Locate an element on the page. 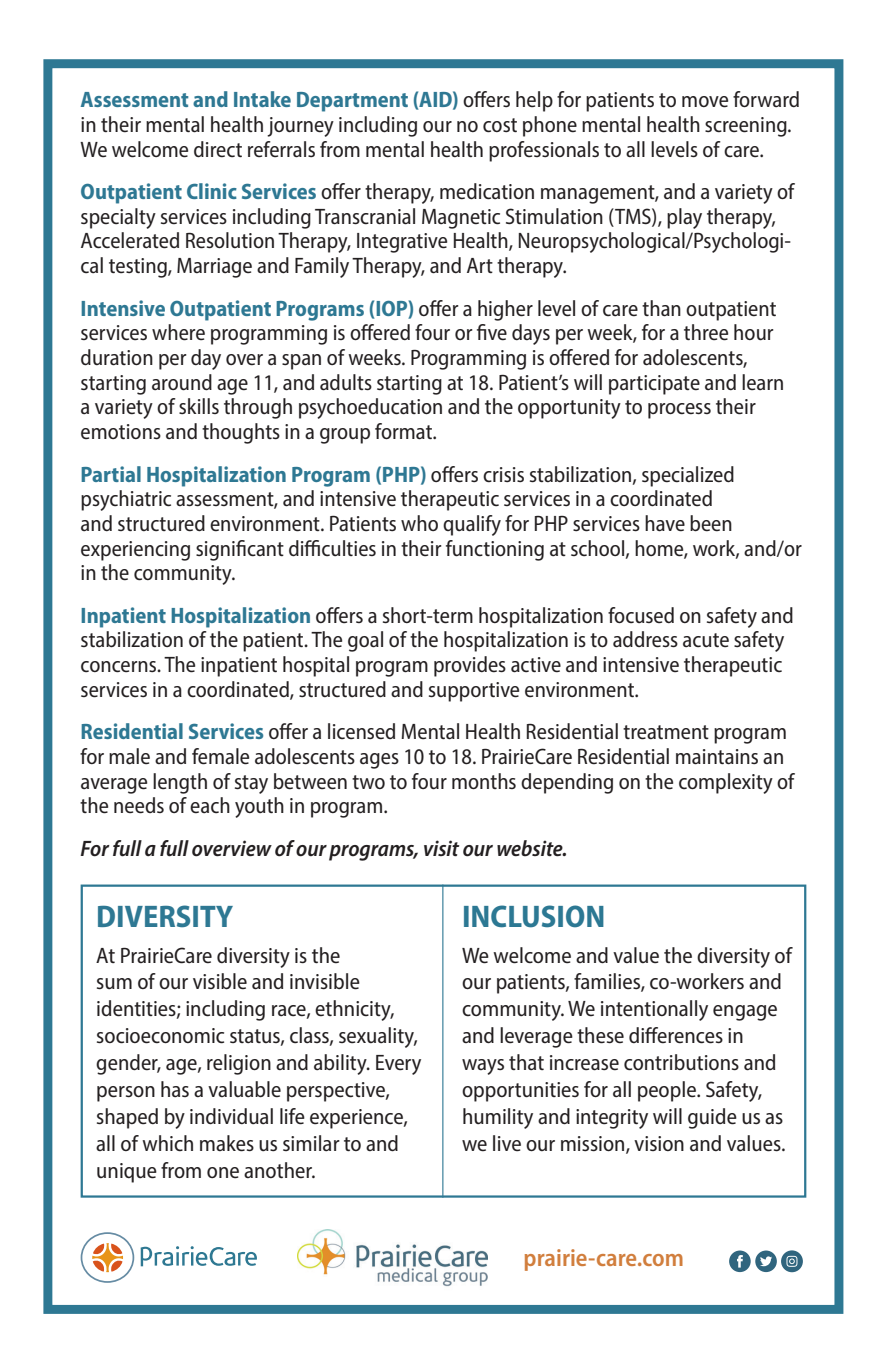  humility is located at coordinates (498, 1118).
